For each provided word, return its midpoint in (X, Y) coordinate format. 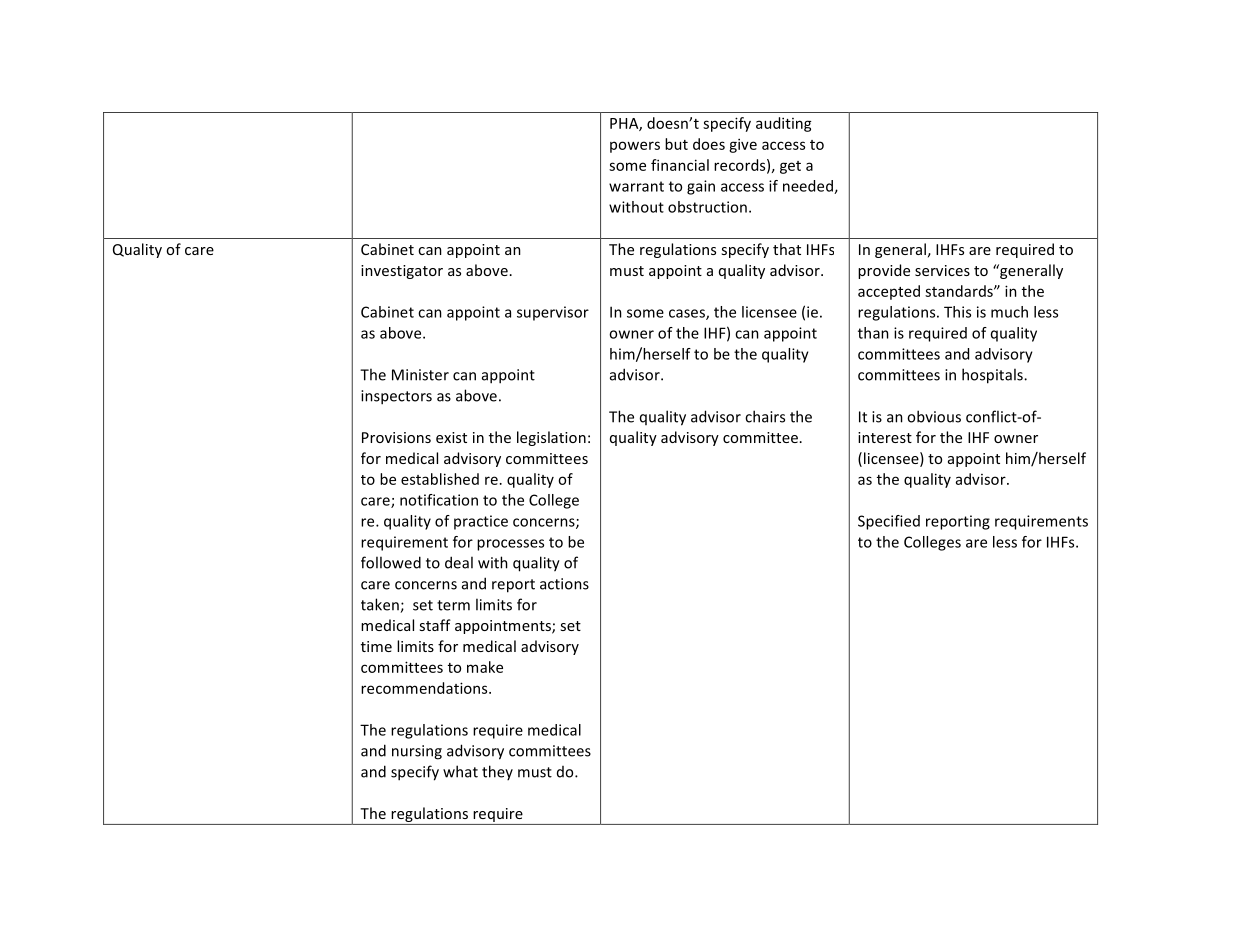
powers (635, 147)
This (957, 312)
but (676, 144)
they (497, 772)
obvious (934, 416)
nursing (417, 752)
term (453, 605)
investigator (402, 272)
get (790, 167)
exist (451, 437)
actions (564, 584)
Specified (889, 522)
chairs (765, 416)
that (787, 249)
